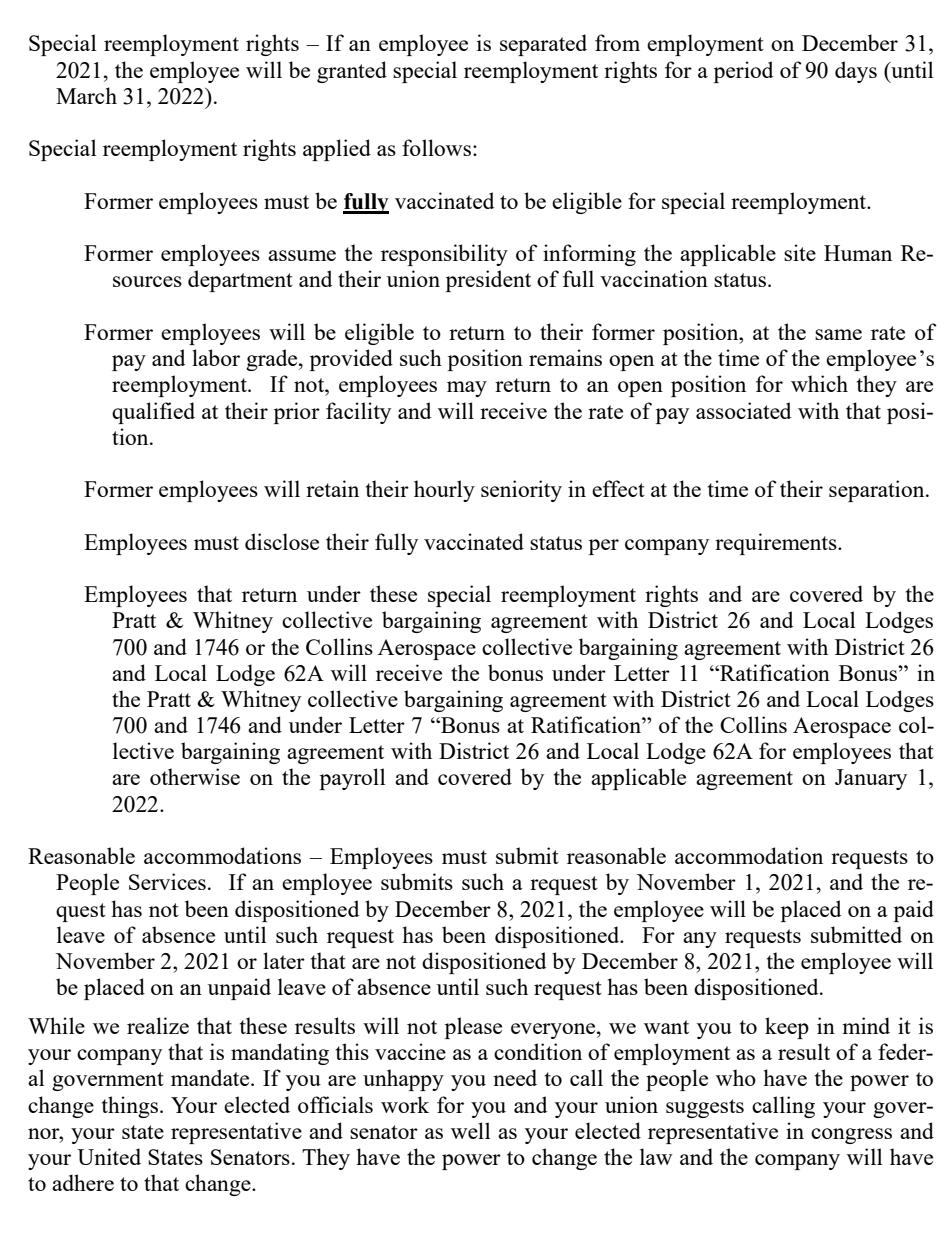  Describe the element at coordinates (743, 72) in the screenshot. I see `period` at that location.
